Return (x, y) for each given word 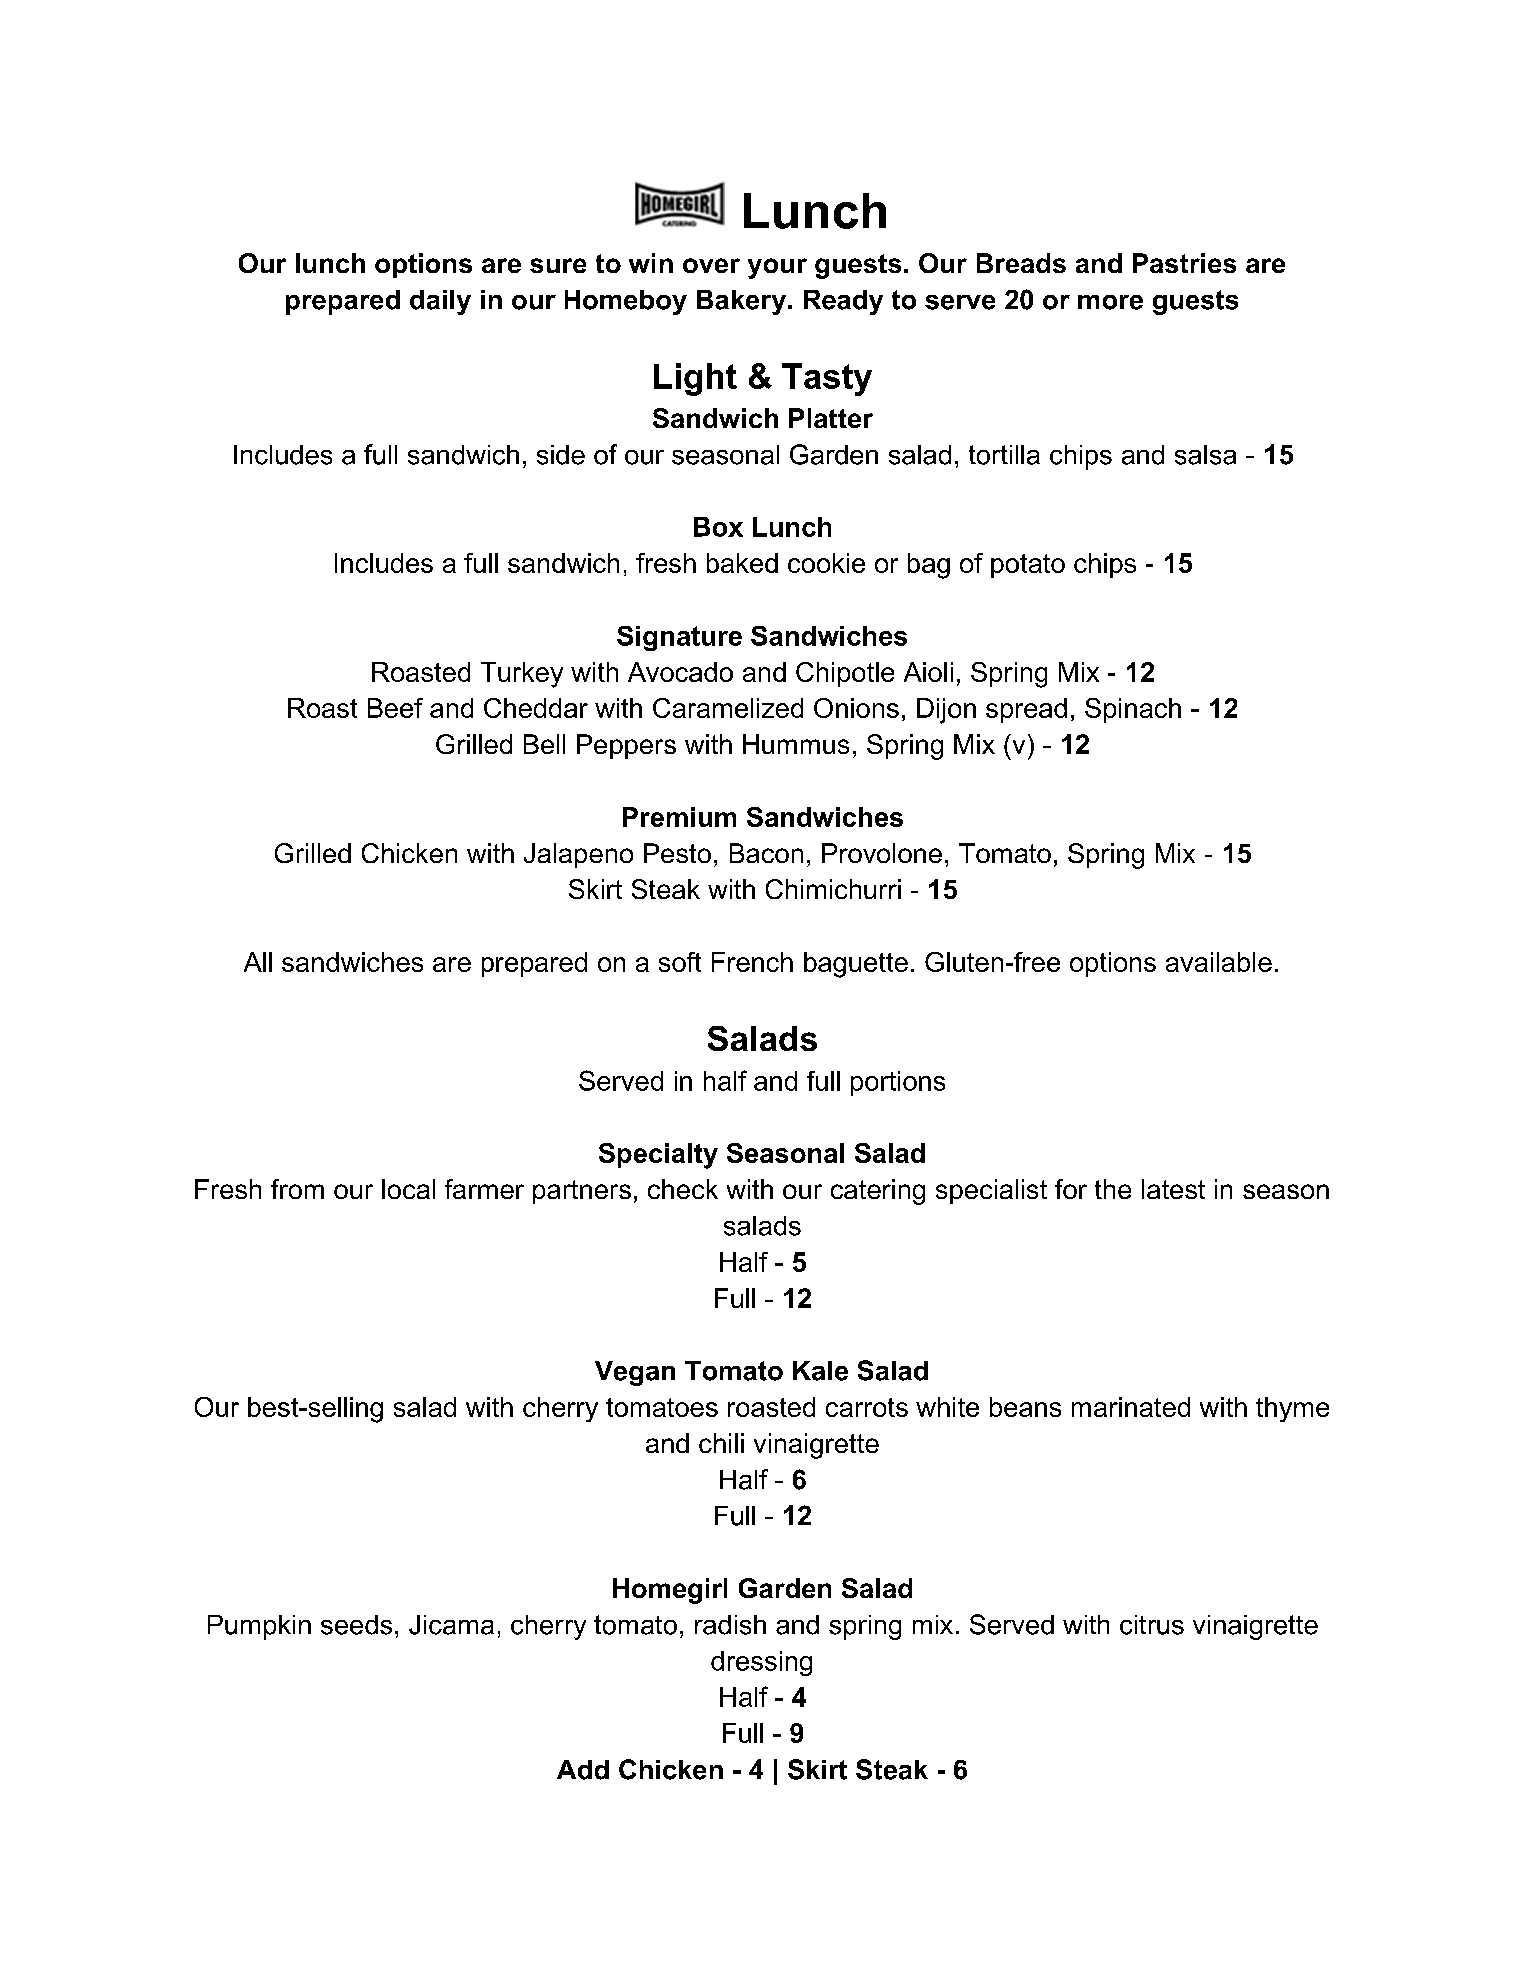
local (408, 1189)
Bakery (743, 302)
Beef (395, 708)
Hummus (796, 744)
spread (1026, 710)
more (1110, 302)
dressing (761, 1663)
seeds (356, 1625)
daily (440, 302)
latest (1173, 1189)
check (683, 1189)
